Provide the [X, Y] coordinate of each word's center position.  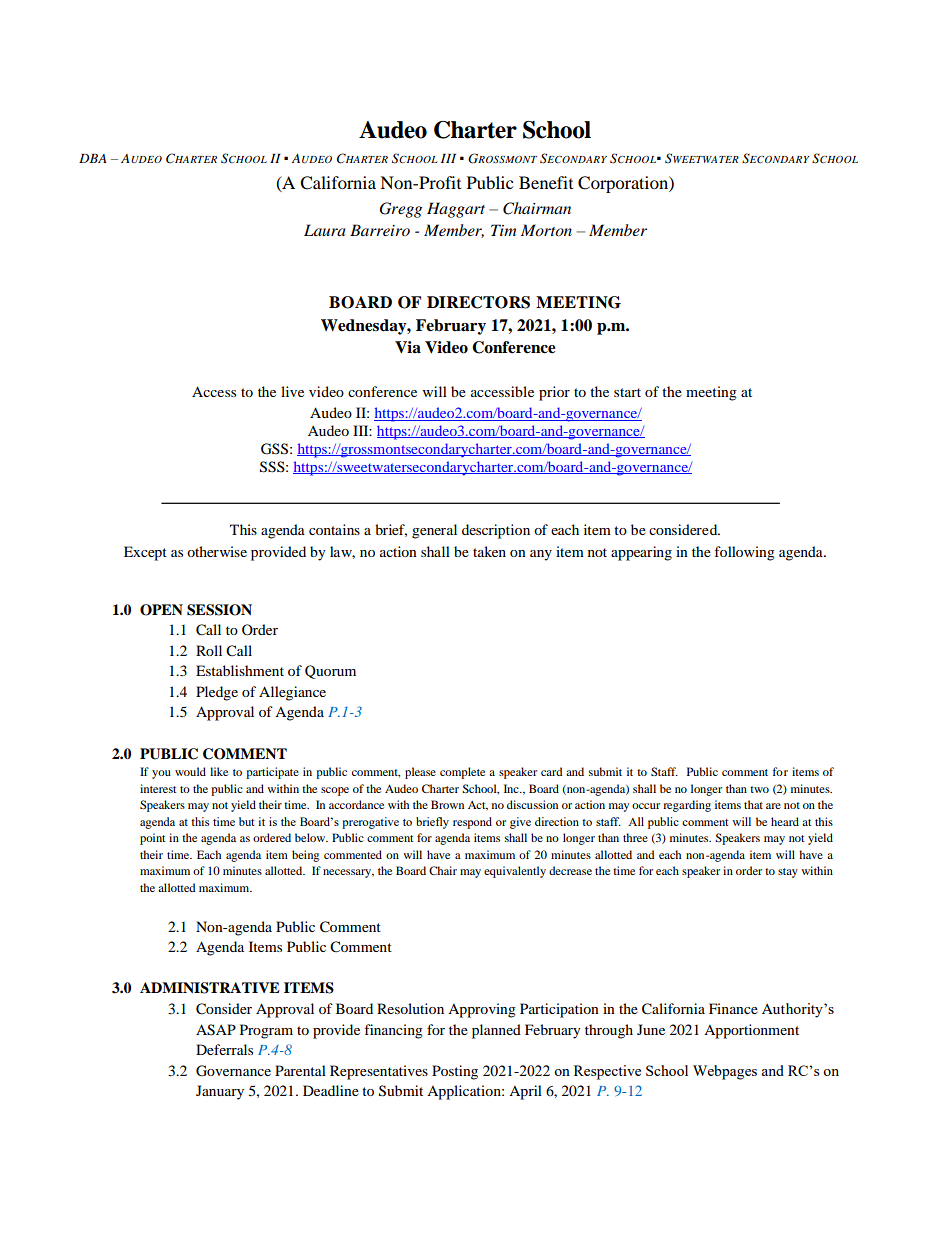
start [627, 392]
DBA [93, 158]
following [744, 553]
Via [408, 347]
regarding [687, 806]
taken [489, 551]
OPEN [161, 610]
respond [472, 823]
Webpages [725, 1072]
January [220, 1092]
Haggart [456, 210]
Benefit [546, 182]
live [292, 391]
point [153, 839]
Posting [455, 1072]
